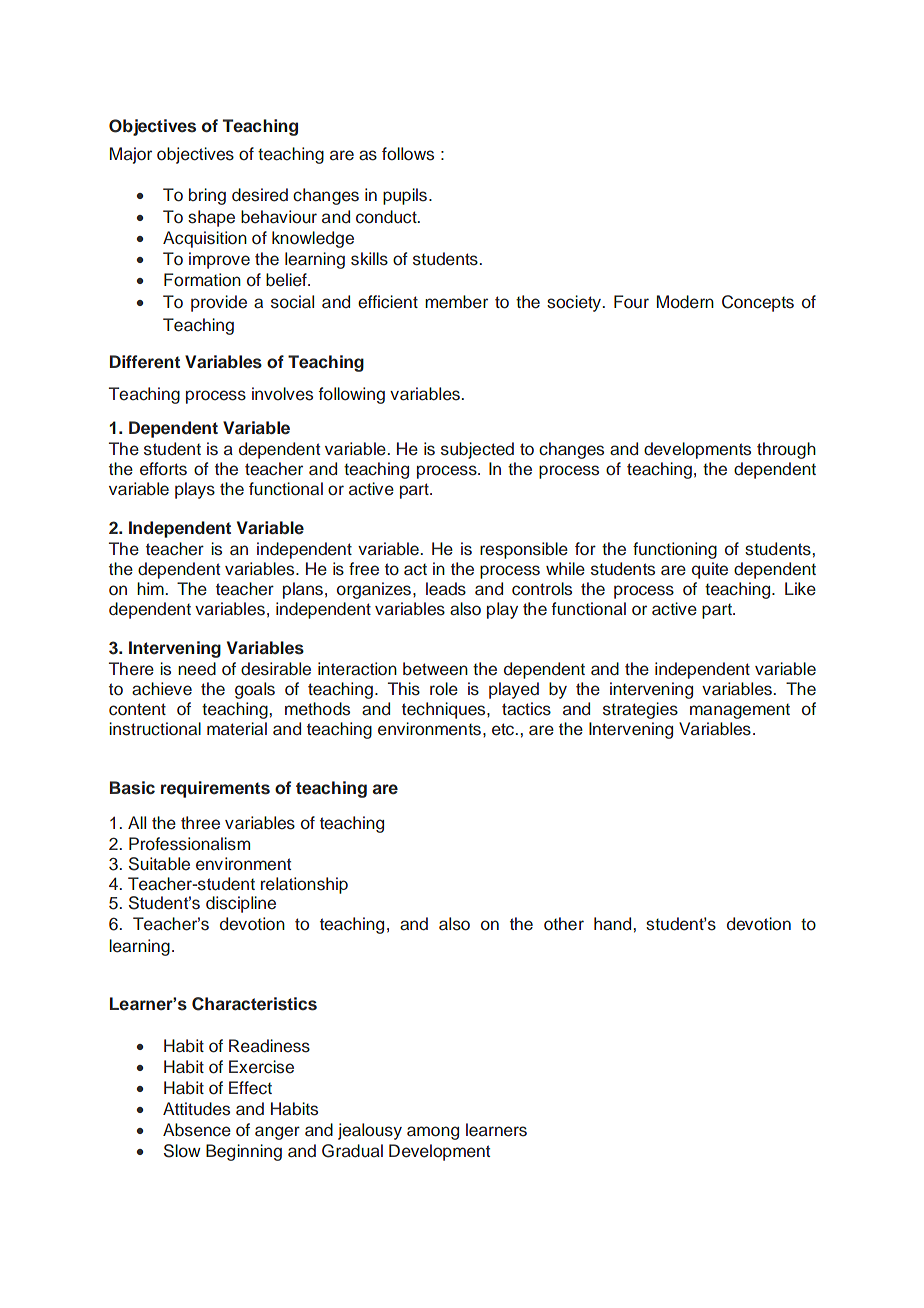 The image size is (924, 1308). I want to click on three, so click(200, 823).
